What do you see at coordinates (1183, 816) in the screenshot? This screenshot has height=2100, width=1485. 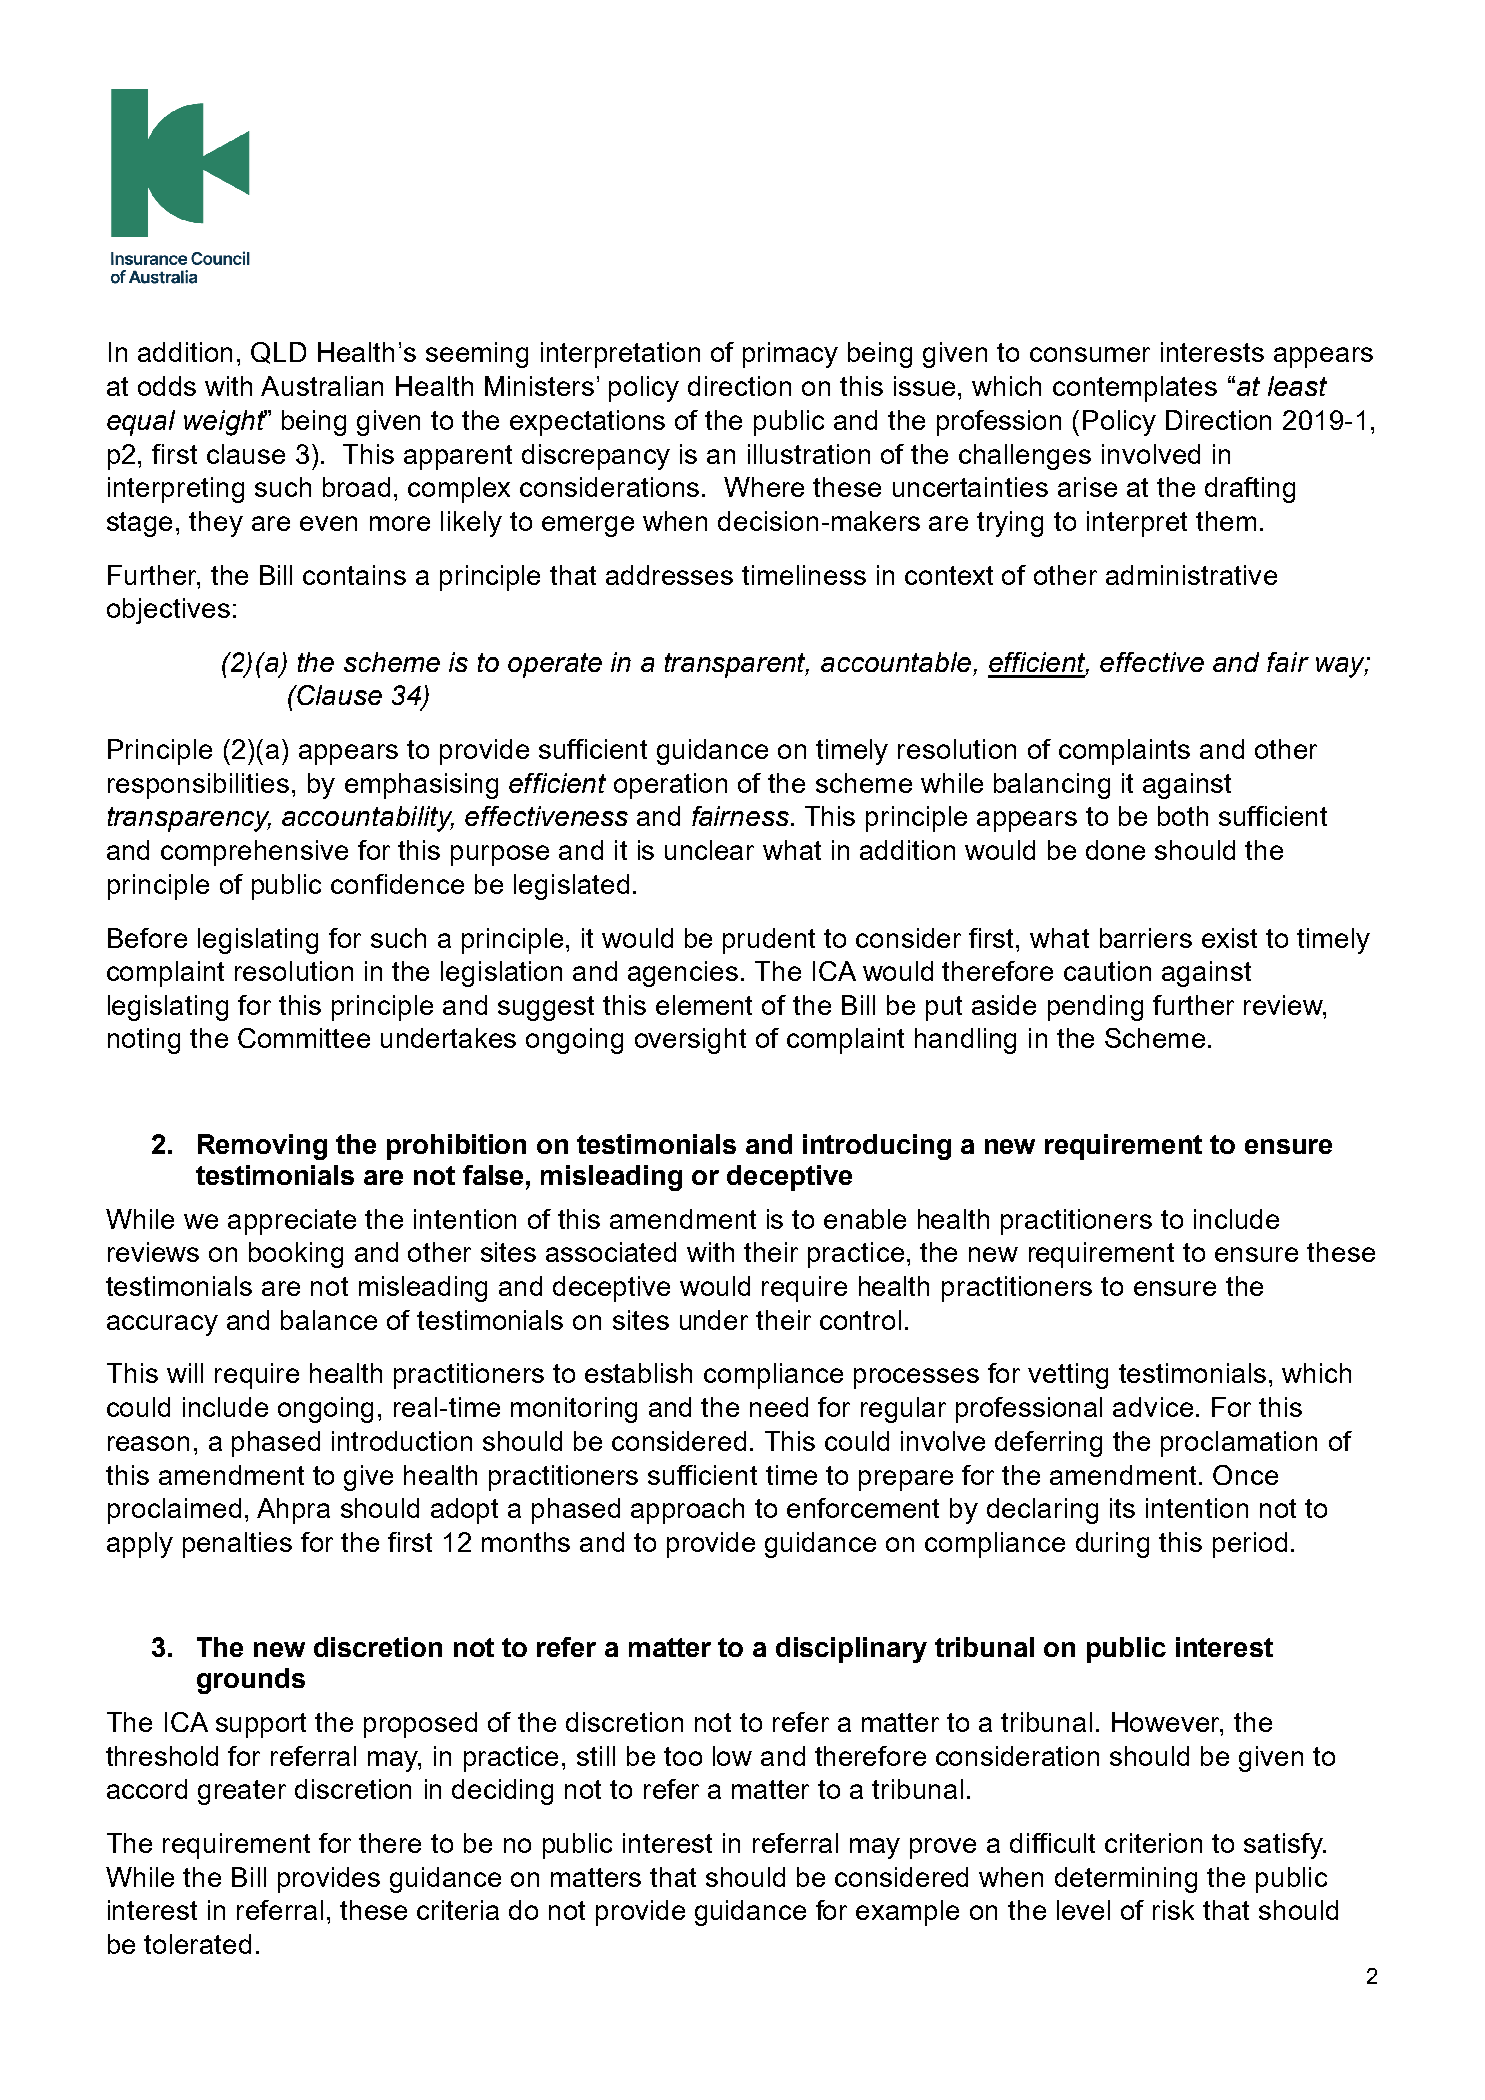 I see `both` at bounding box center [1183, 816].
